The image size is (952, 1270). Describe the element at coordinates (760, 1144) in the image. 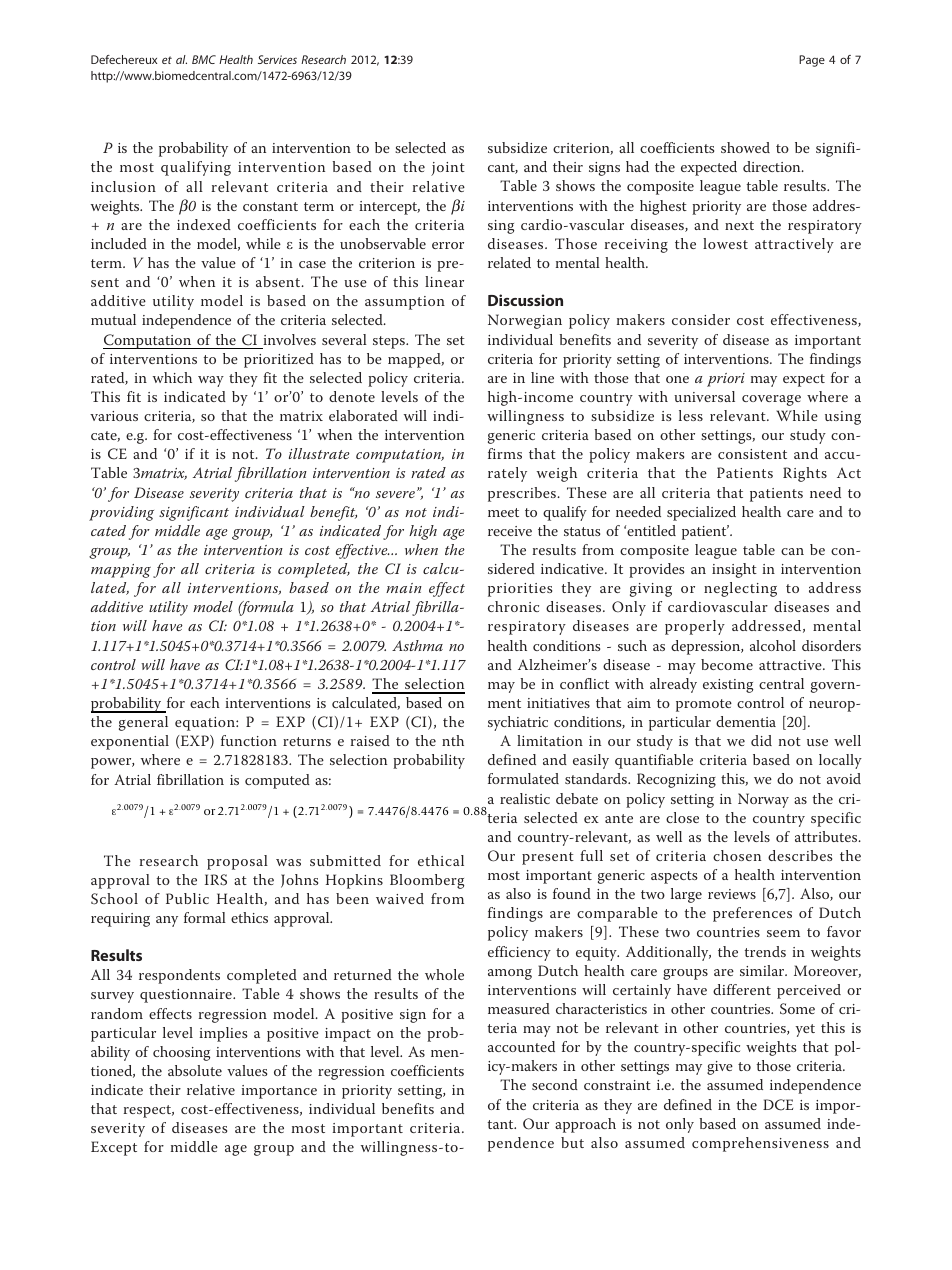

I see `comprehensiveness` at that location.
